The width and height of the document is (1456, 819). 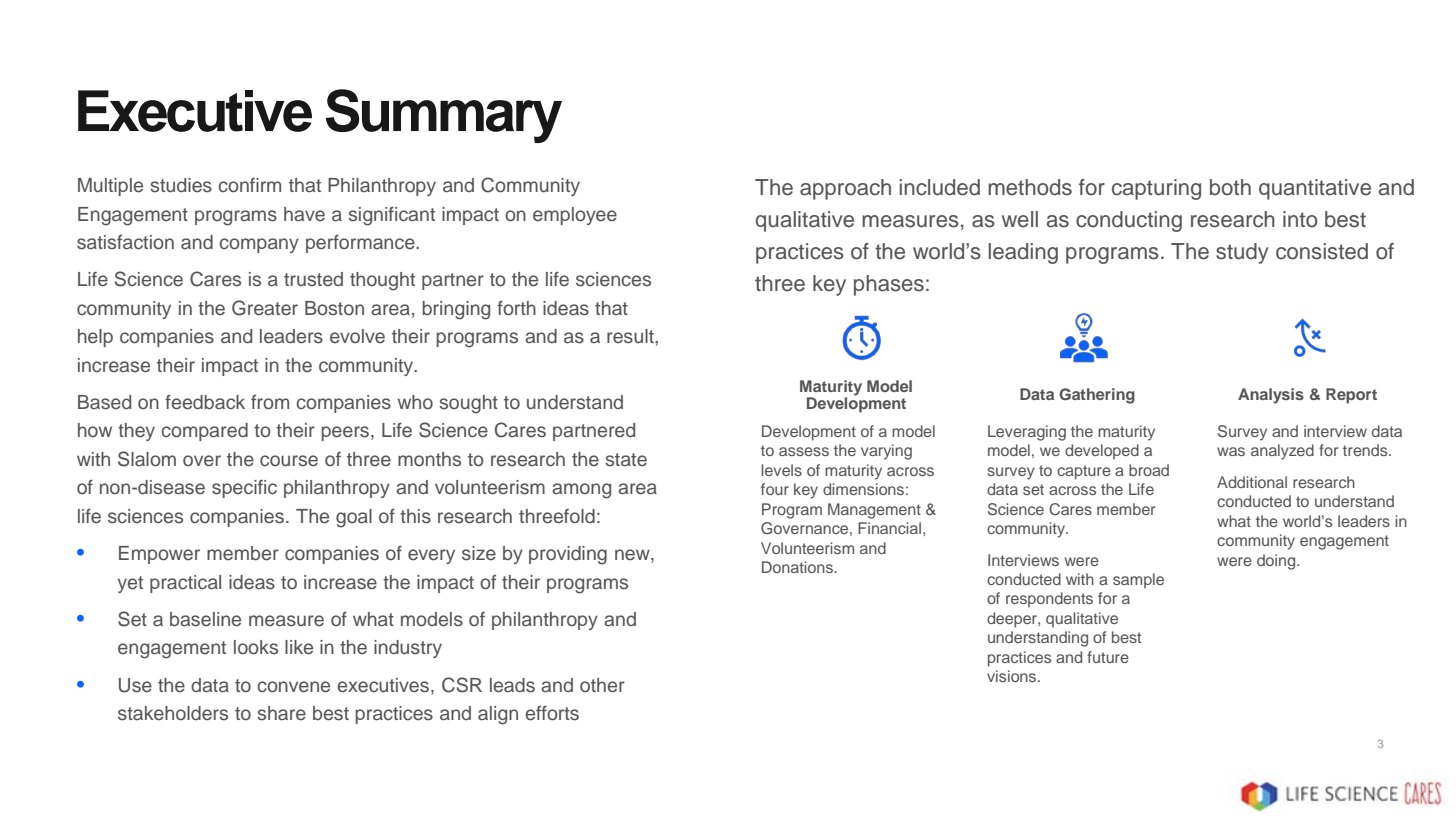 What do you see at coordinates (602, 685) in the document?
I see `other` at bounding box center [602, 685].
